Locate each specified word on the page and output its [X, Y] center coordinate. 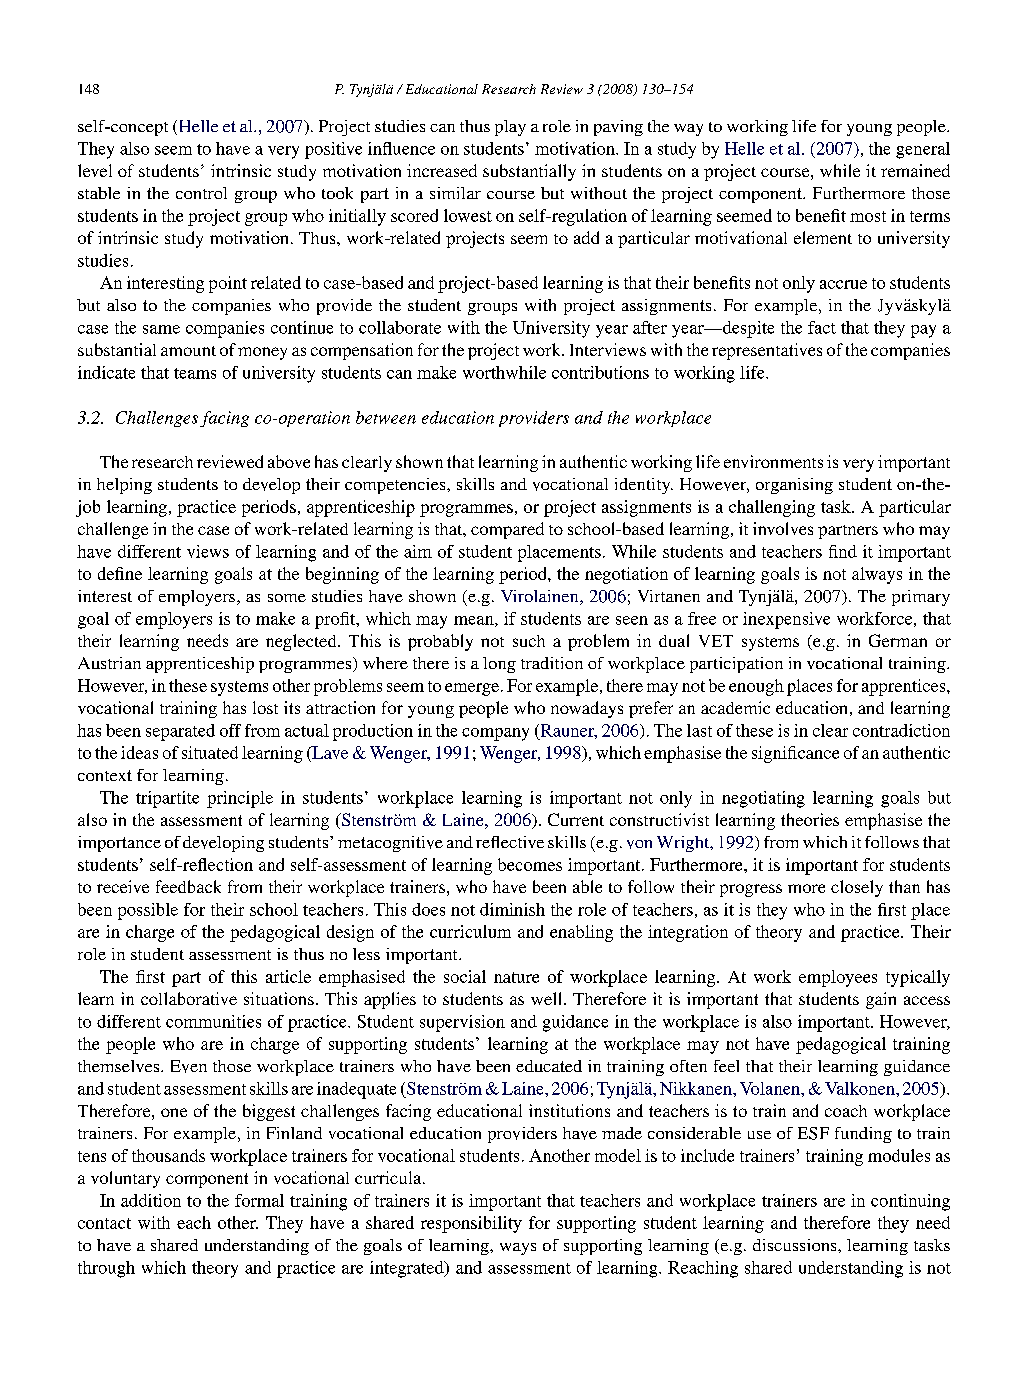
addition [151, 1200]
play [510, 128]
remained [915, 170]
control [201, 193]
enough [756, 687]
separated [180, 732]
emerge [472, 689]
